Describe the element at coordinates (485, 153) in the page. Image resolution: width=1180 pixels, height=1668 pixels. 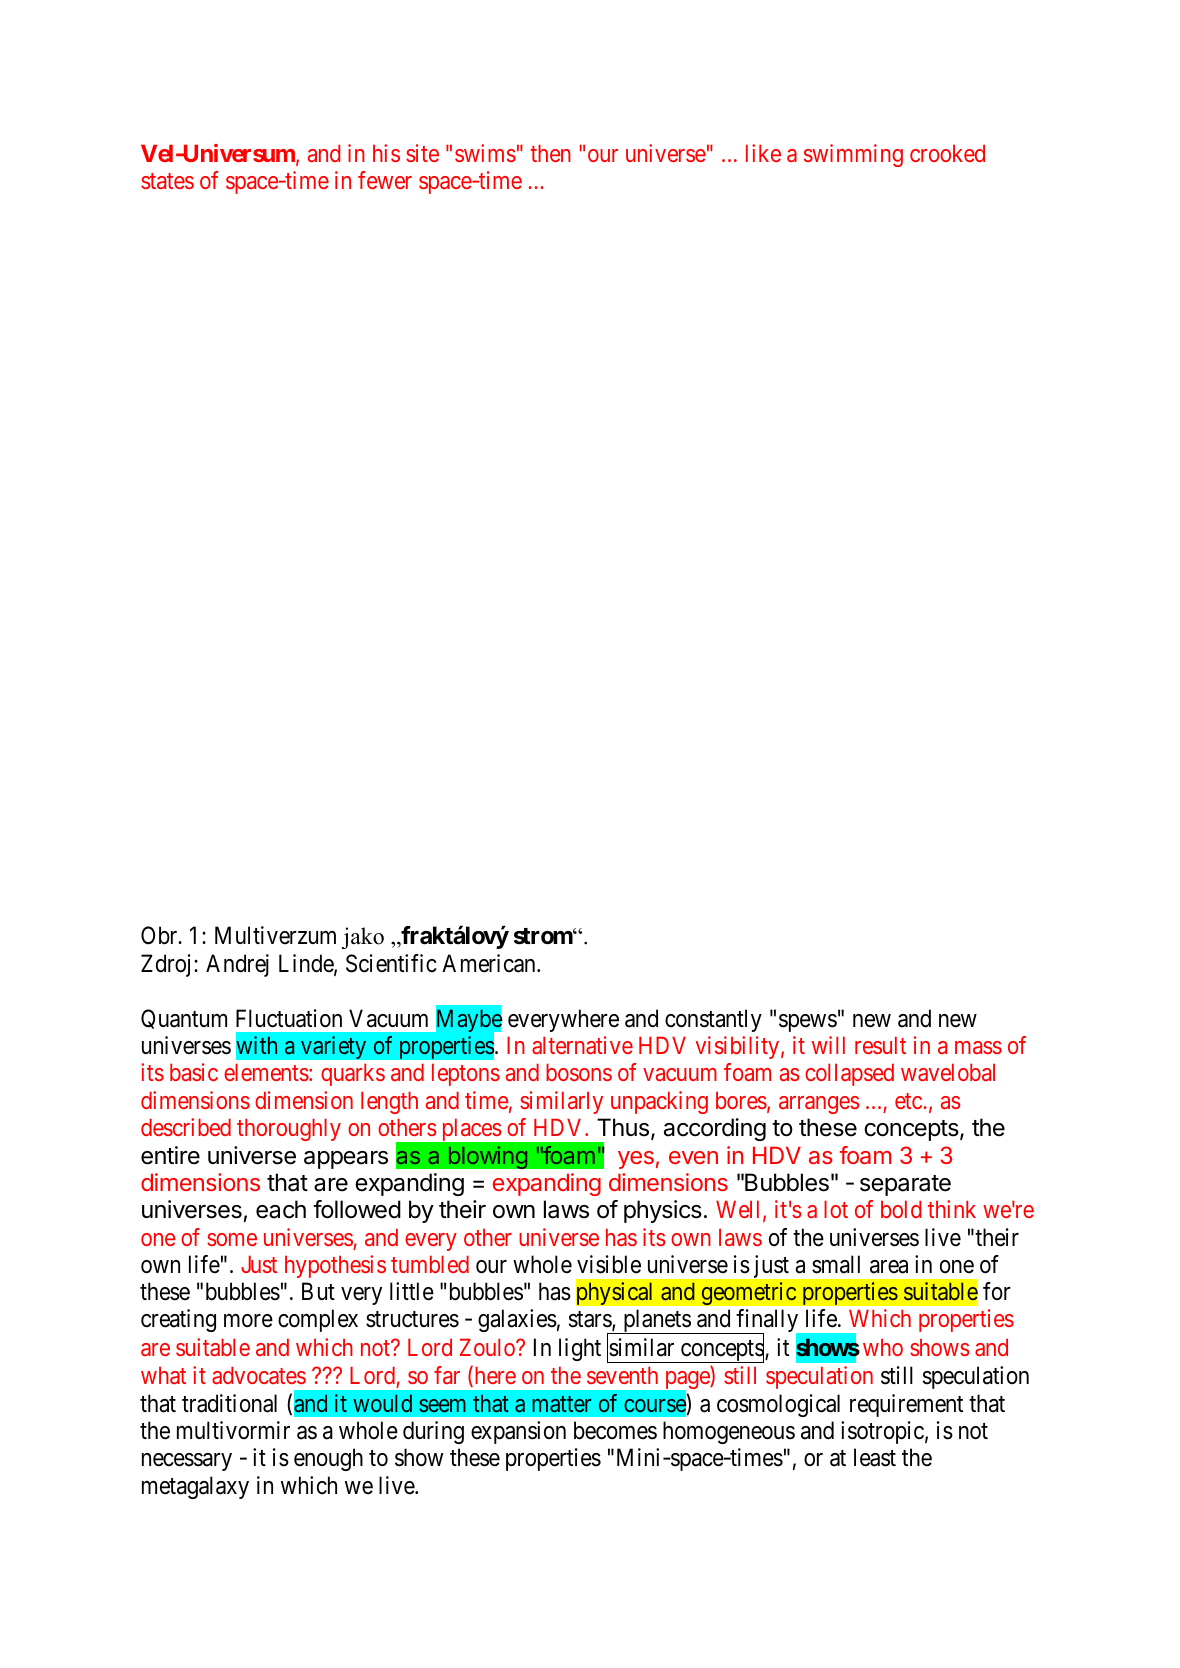
I see `swims` at that location.
